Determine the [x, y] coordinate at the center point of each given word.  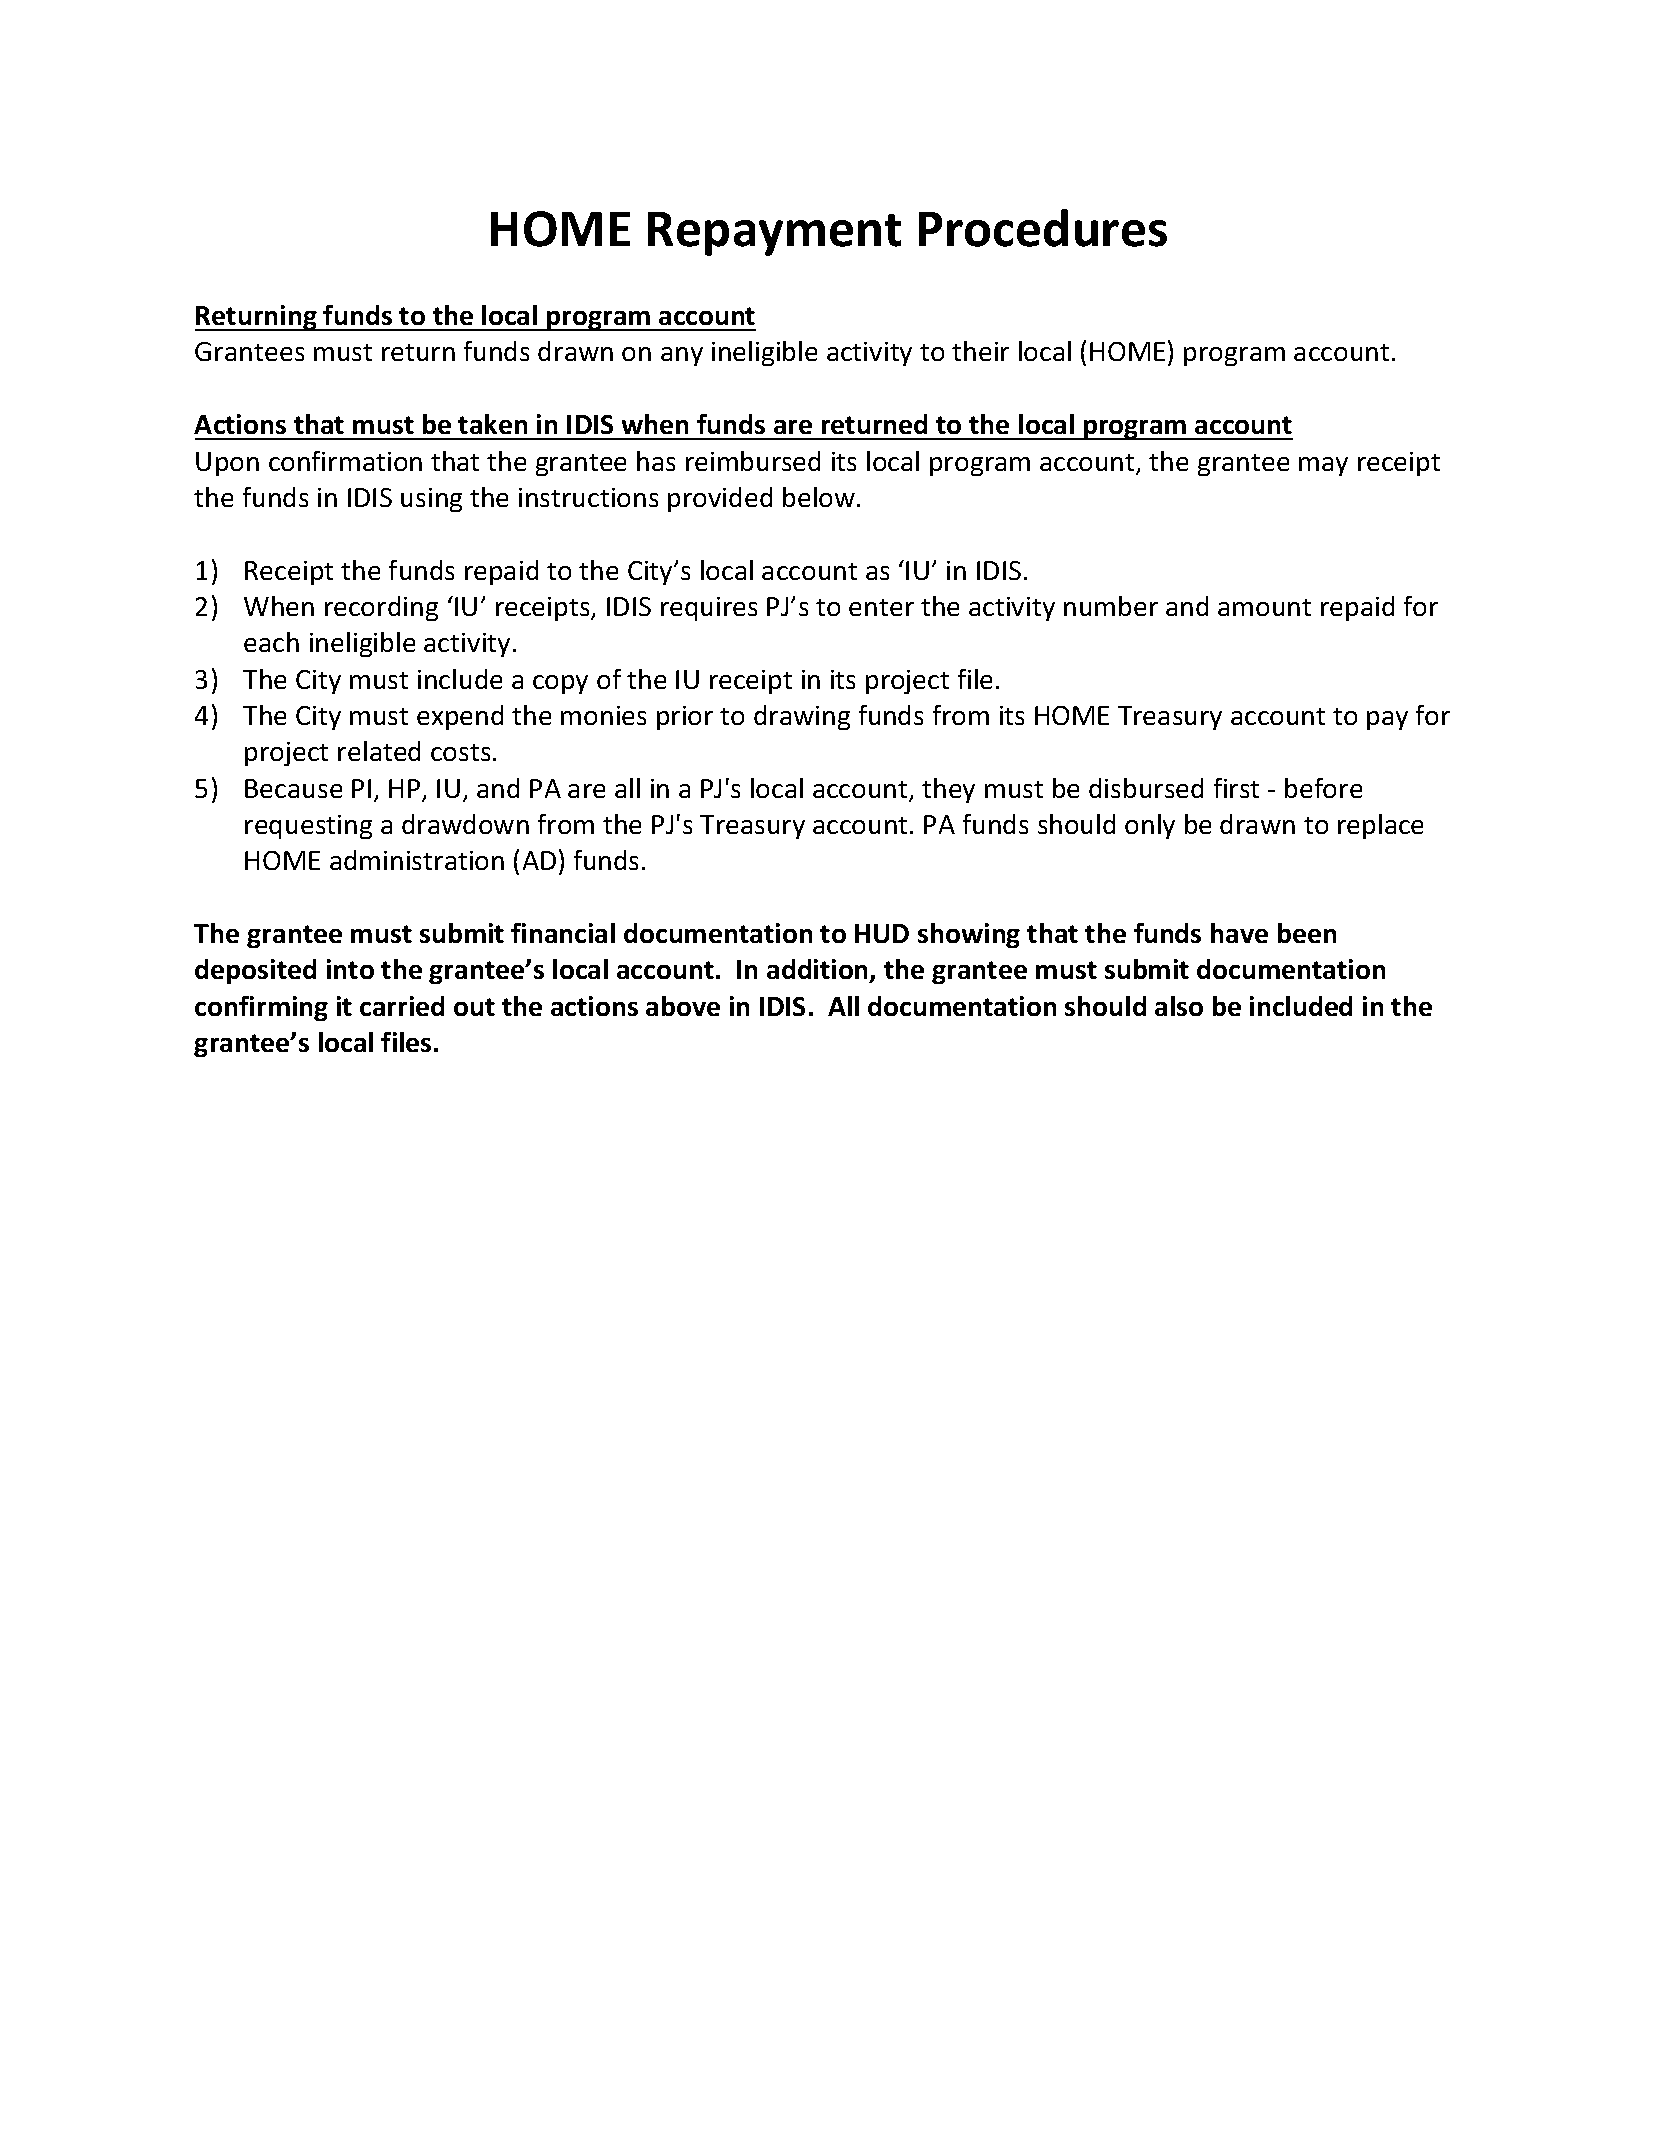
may [1323, 466]
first [1236, 788]
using [431, 500]
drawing [802, 717]
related [379, 751]
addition [819, 971]
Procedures [1043, 228]
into [350, 969]
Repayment [774, 234]
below [820, 497]
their [980, 351]
